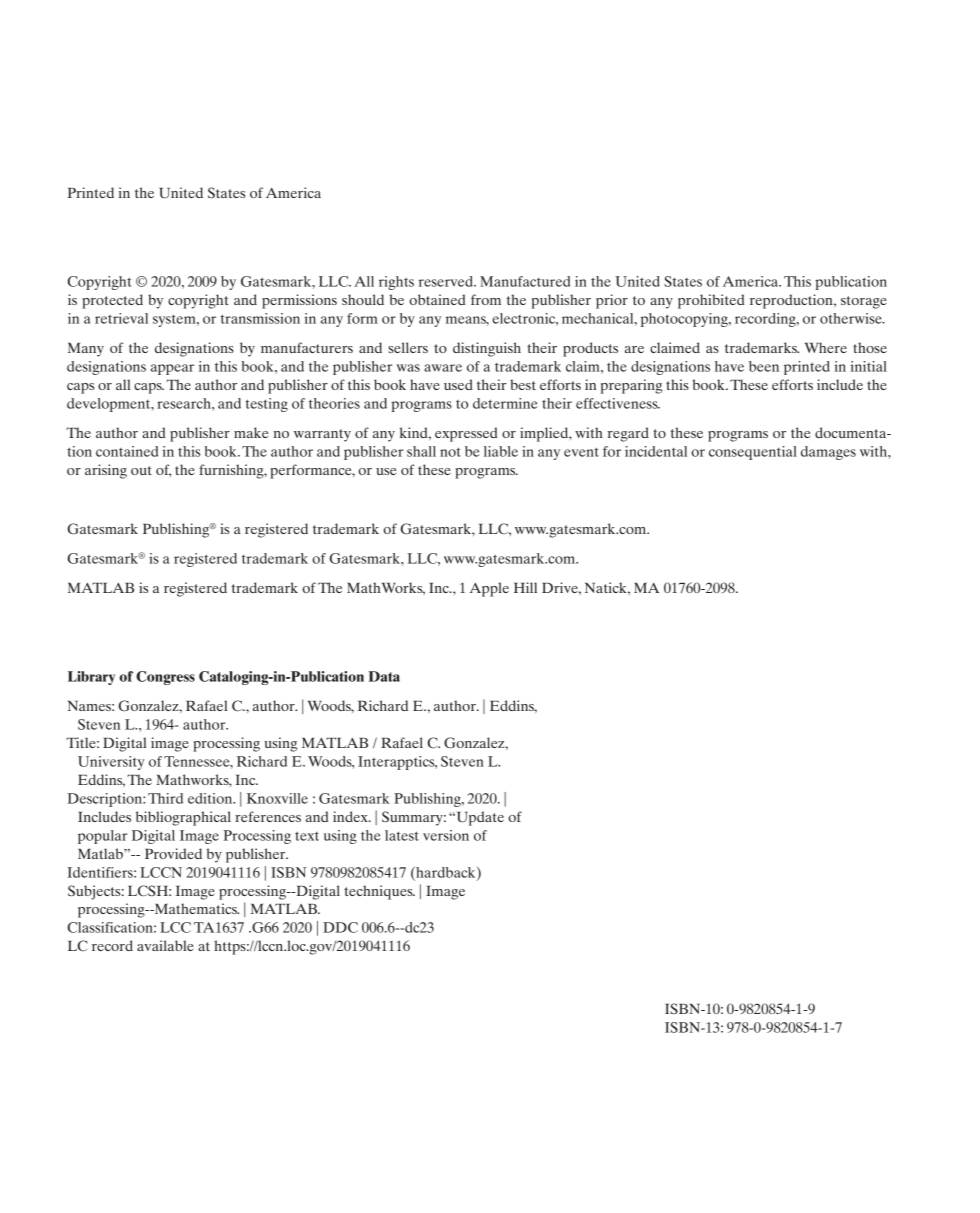 The image size is (980, 1213). What do you see at coordinates (165, 678) in the screenshot?
I see `Congress` at bounding box center [165, 678].
